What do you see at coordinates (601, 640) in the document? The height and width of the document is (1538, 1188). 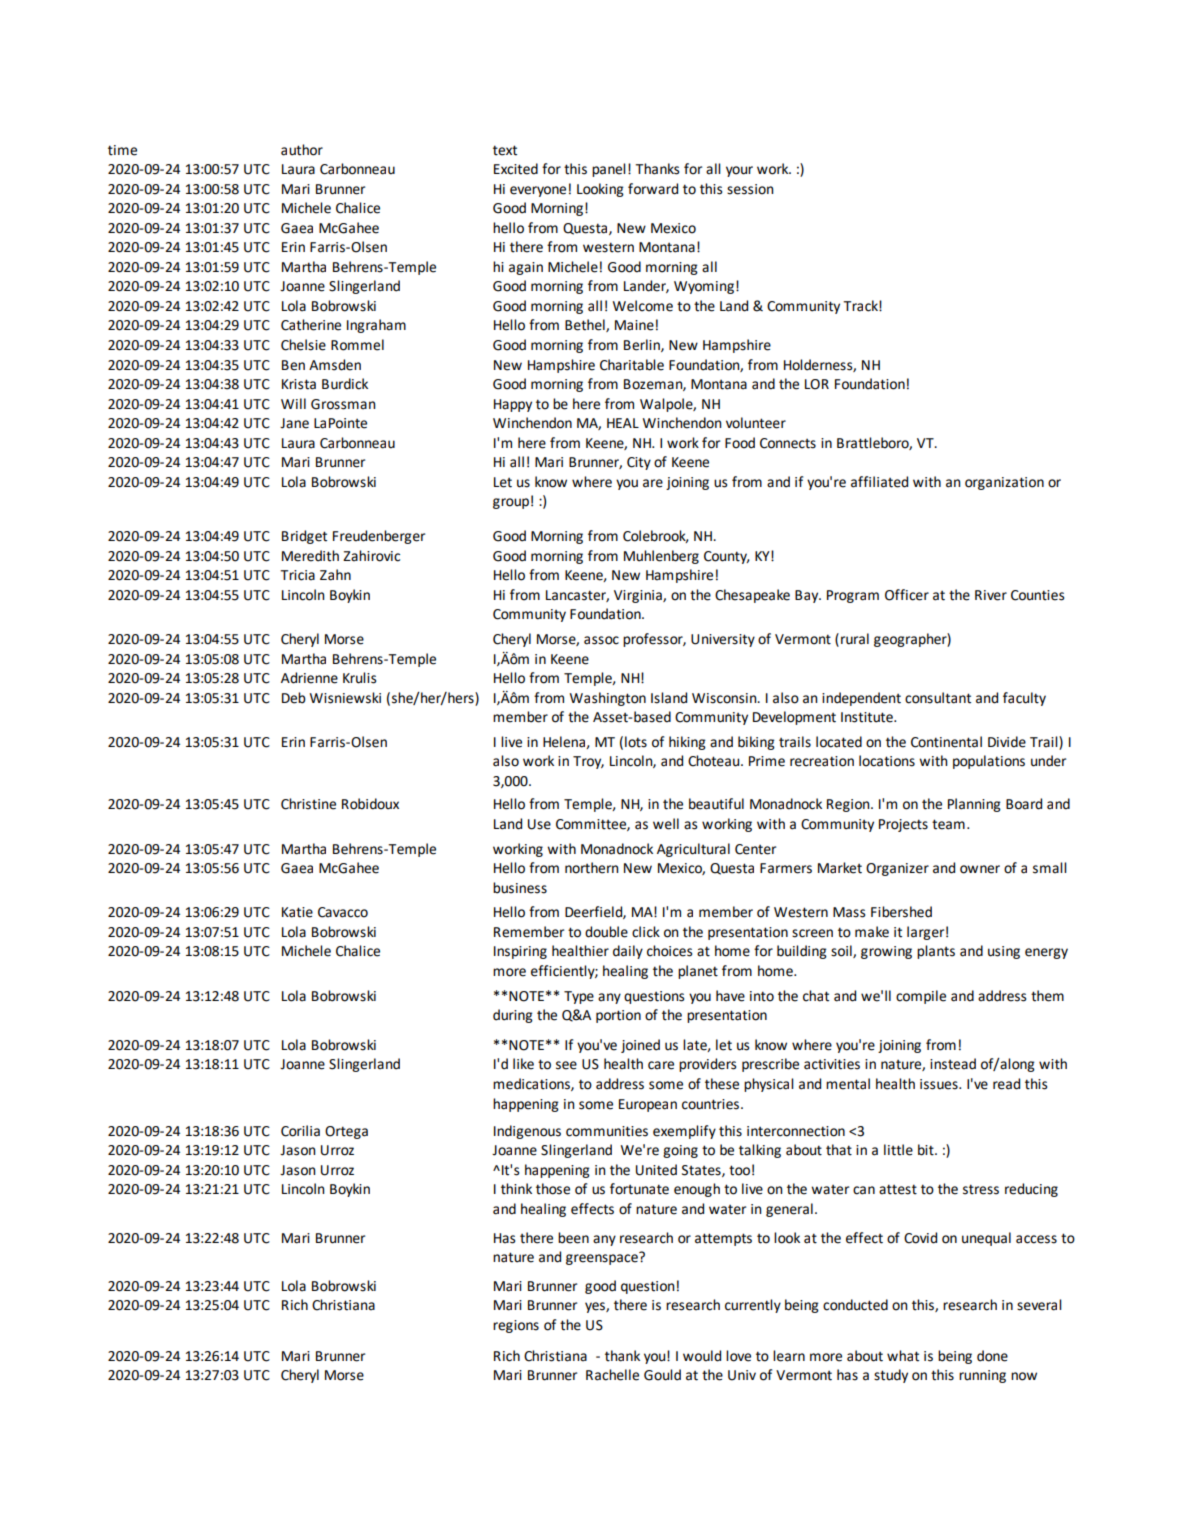 I see `assoc` at bounding box center [601, 640].
